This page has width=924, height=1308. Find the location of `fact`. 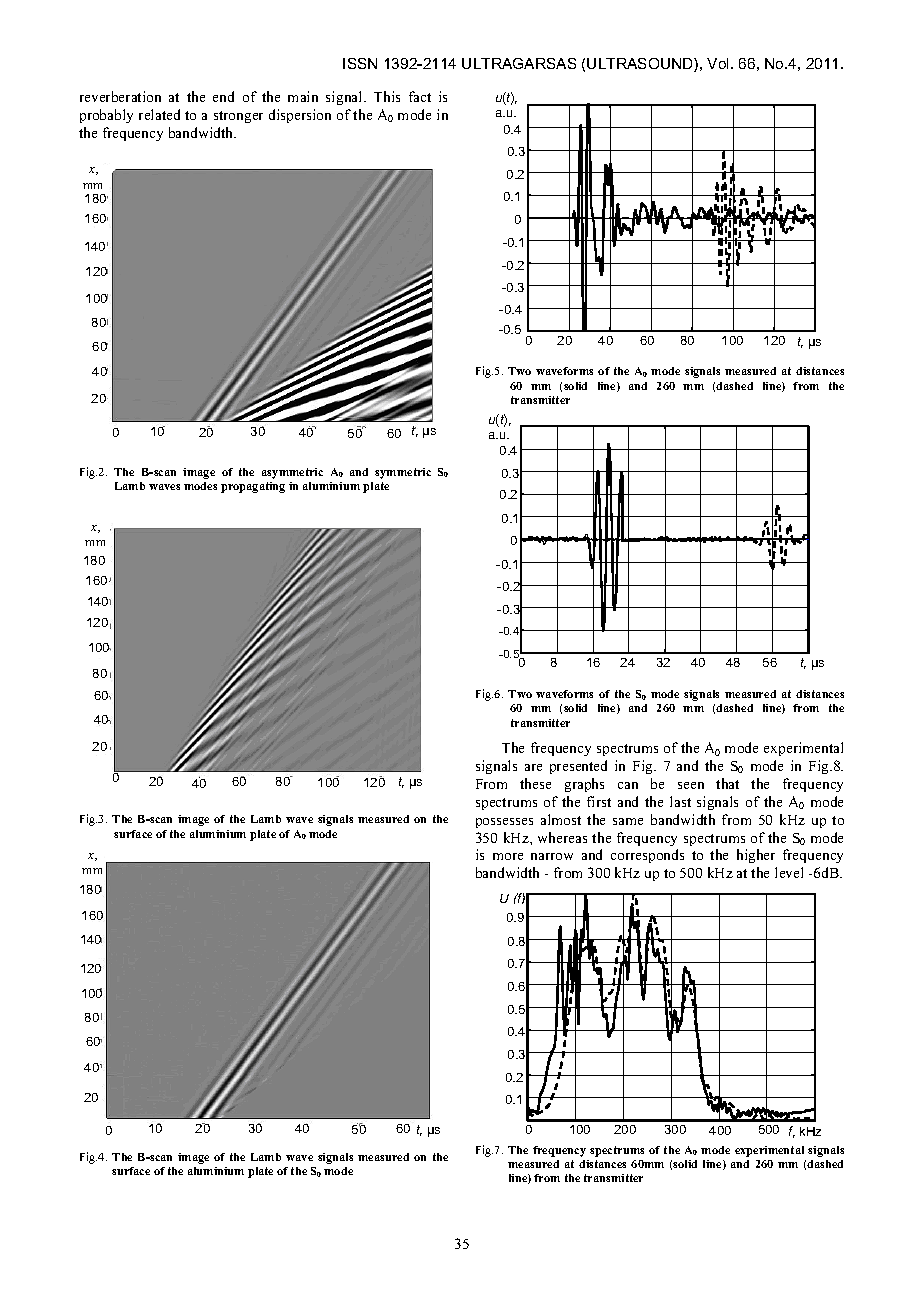

fact is located at coordinates (420, 96).
